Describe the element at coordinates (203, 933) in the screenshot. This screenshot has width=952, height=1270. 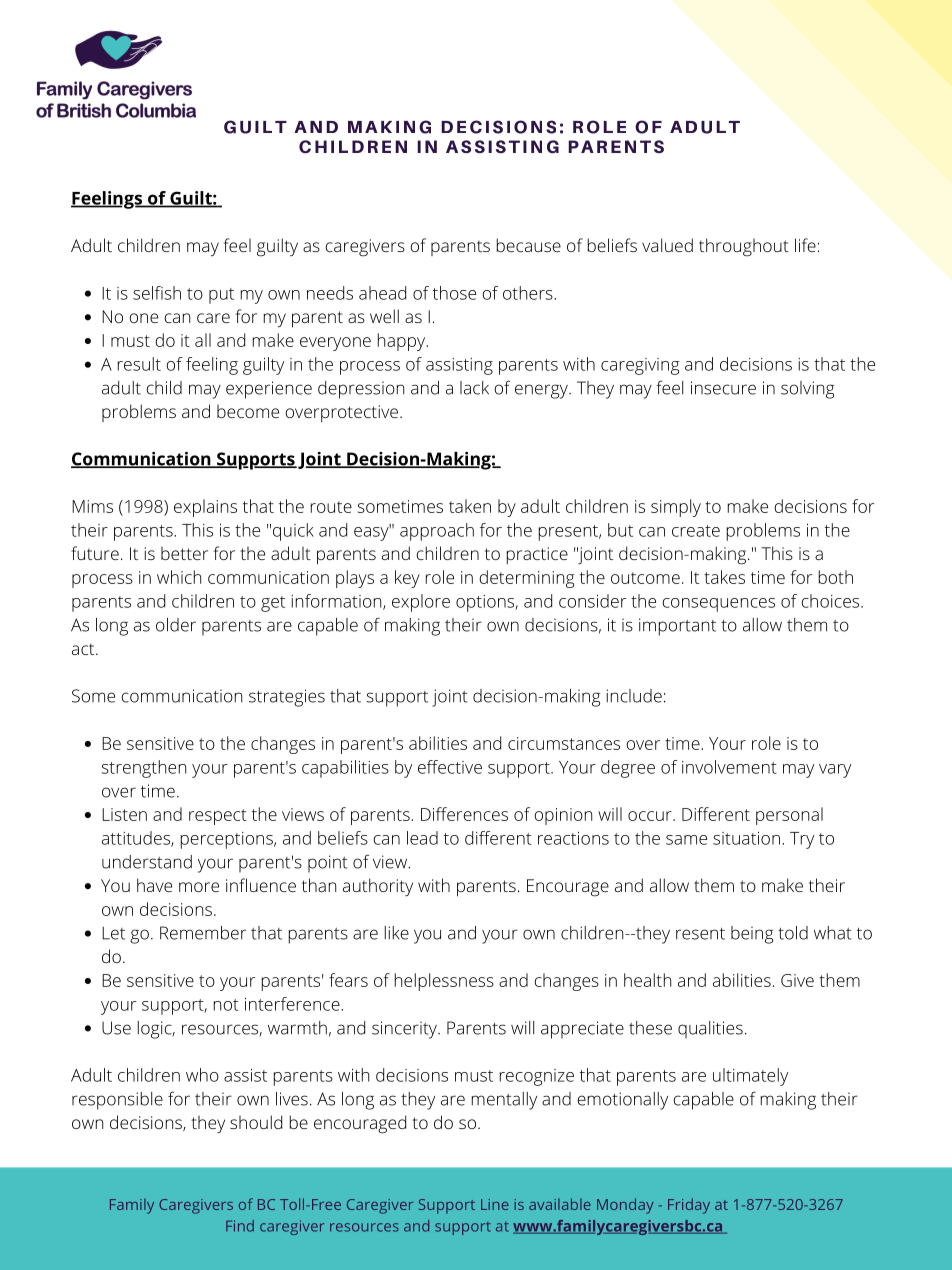
I see `Remember` at that location.
